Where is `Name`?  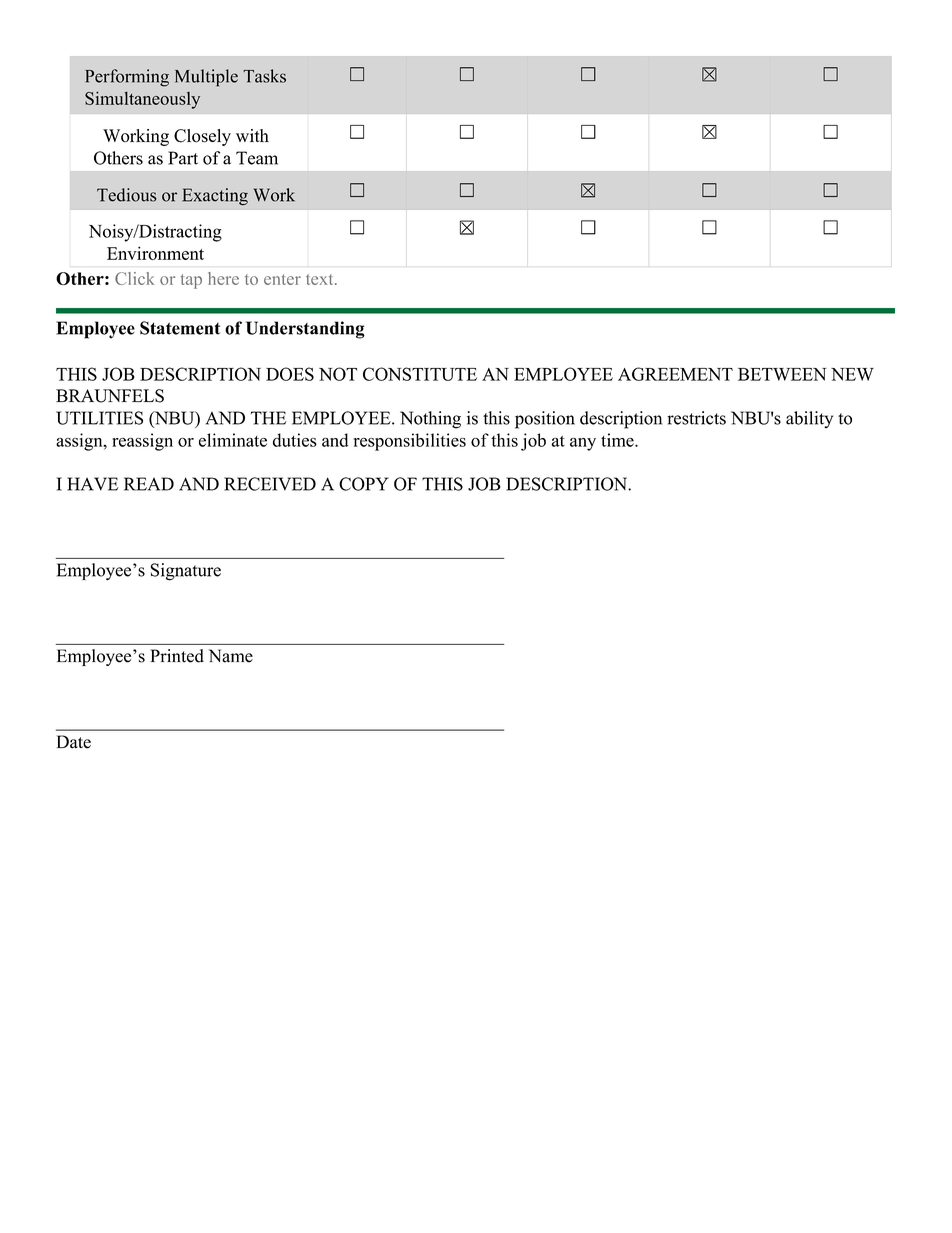
Name is located at coordinates (231, 656).
